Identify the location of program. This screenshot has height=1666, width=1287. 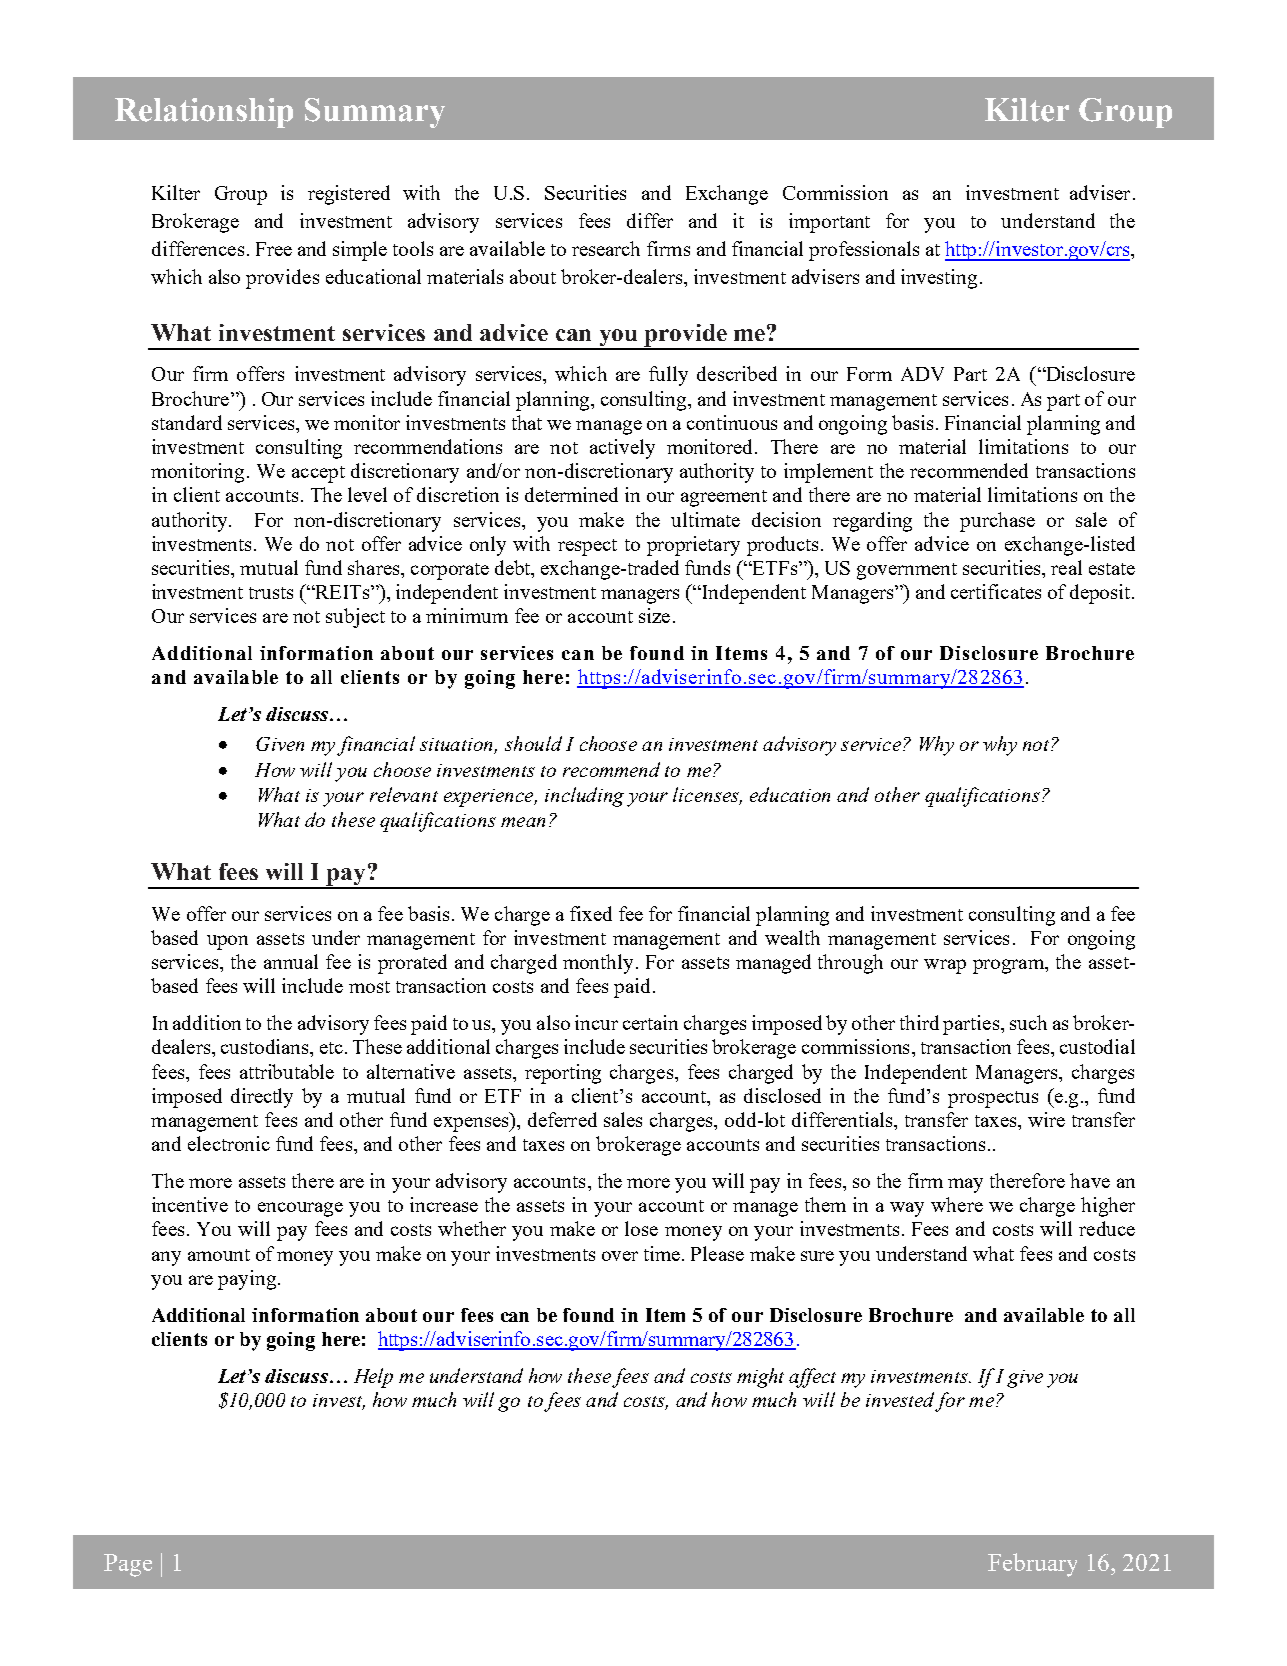
(1009, 966).
